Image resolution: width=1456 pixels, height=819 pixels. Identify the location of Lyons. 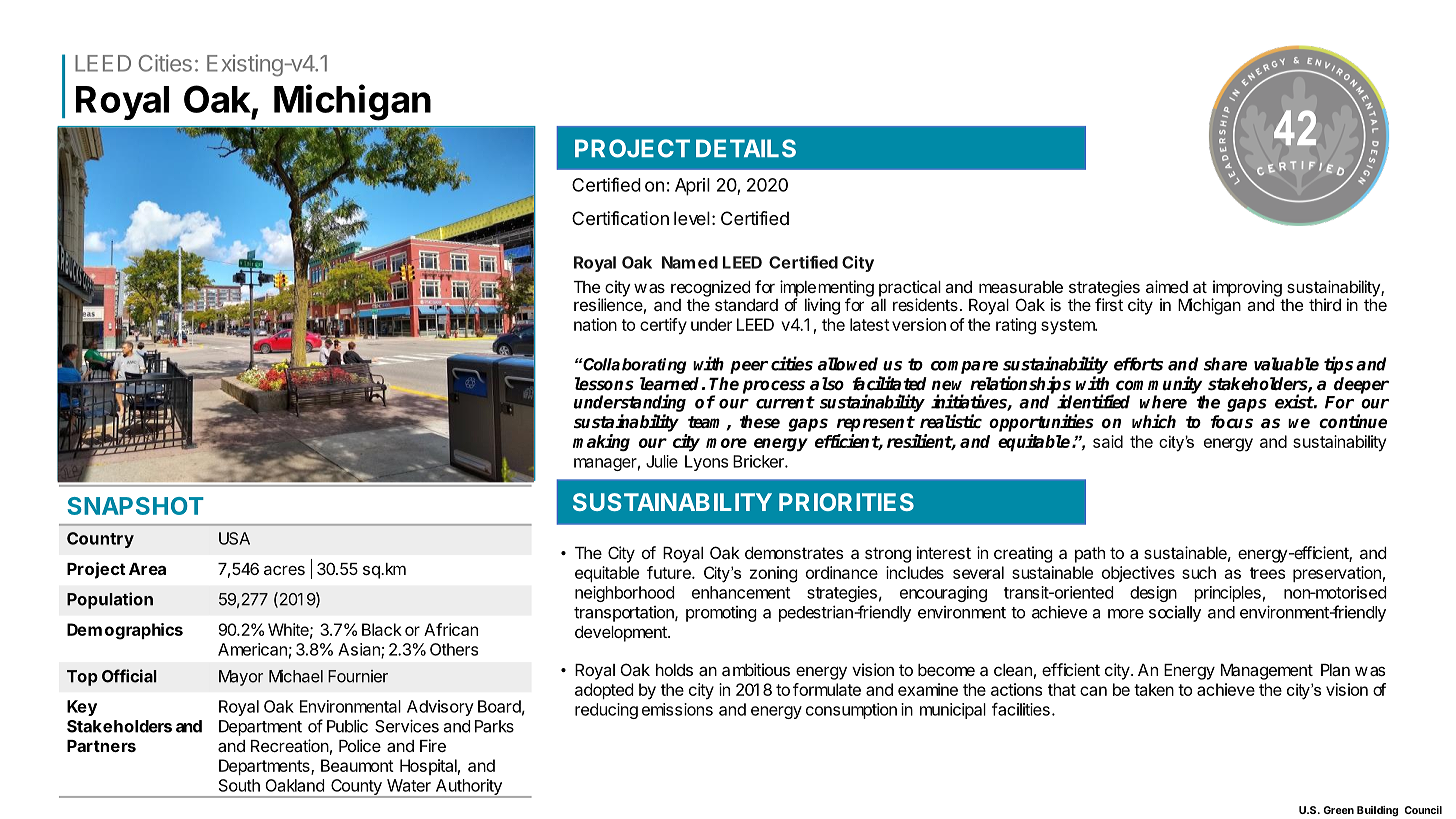
(706, 463).
